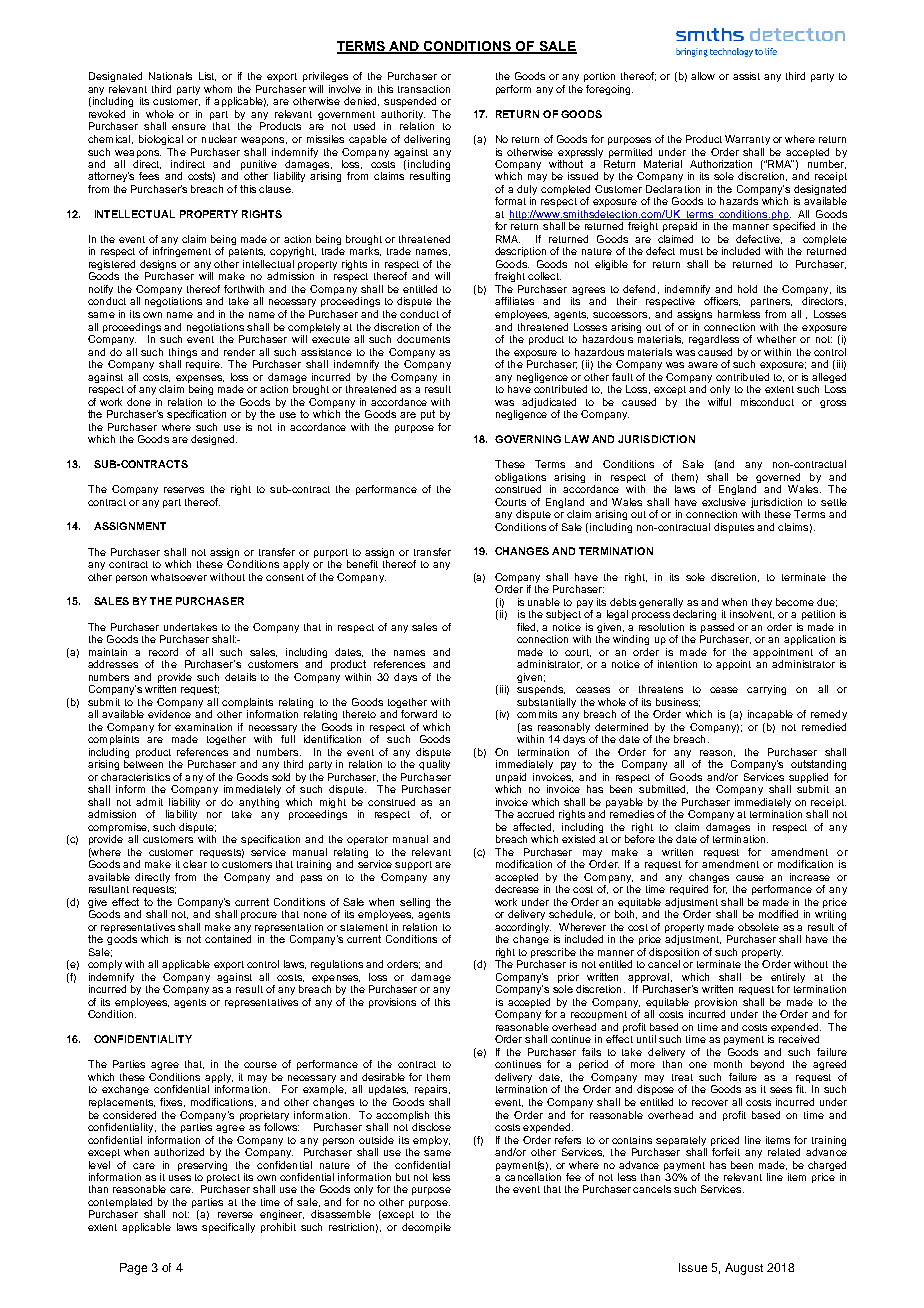 This screenshot has height=1308, width=924. What do you see at coordinates (228, 1228) in the screenshot?
I see `specifically` at bounding box center [228, 1228].
